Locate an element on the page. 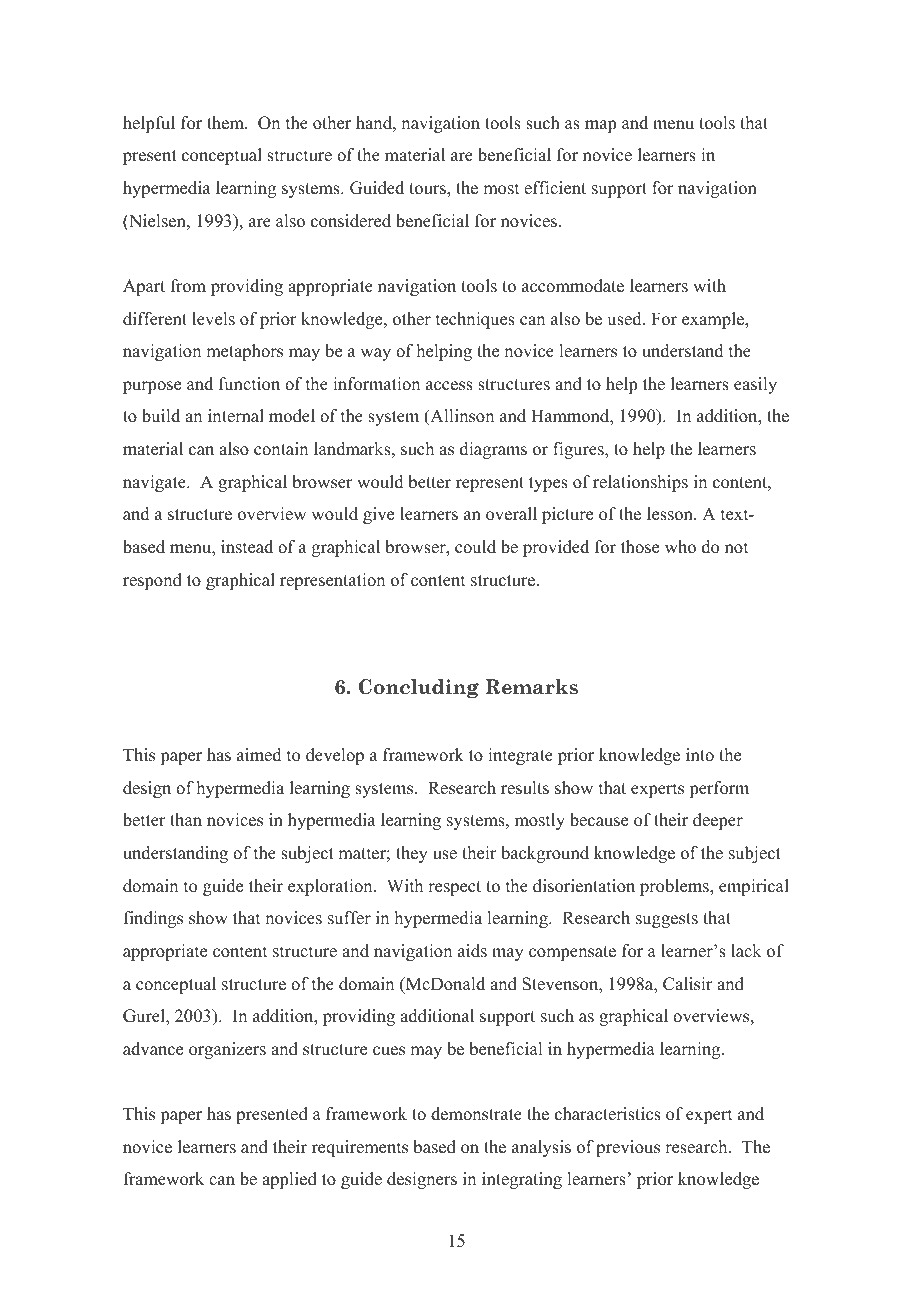  into is located at coordinates (700, 755).
